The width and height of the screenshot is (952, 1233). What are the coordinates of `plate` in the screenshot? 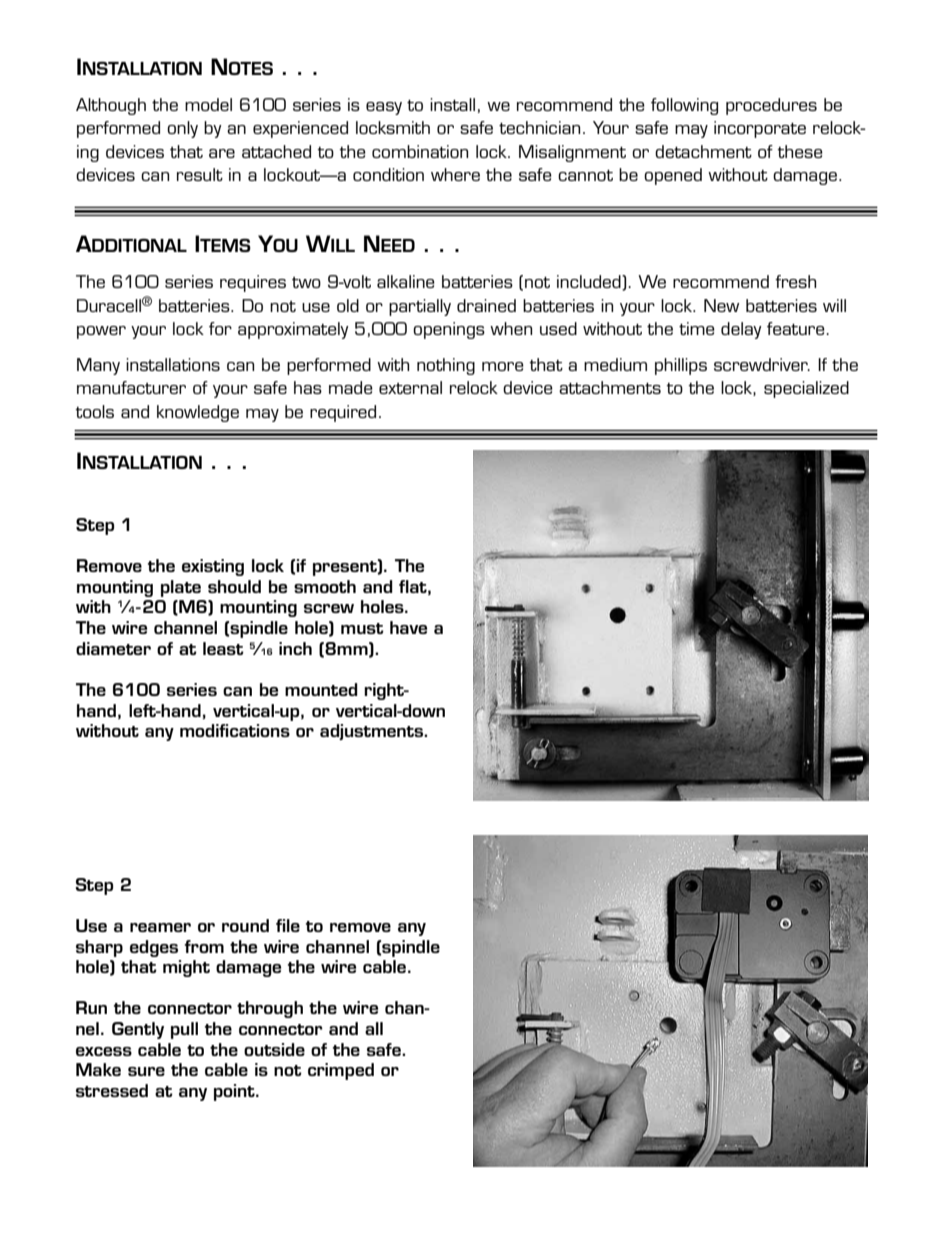 It's located at (181, 588).
